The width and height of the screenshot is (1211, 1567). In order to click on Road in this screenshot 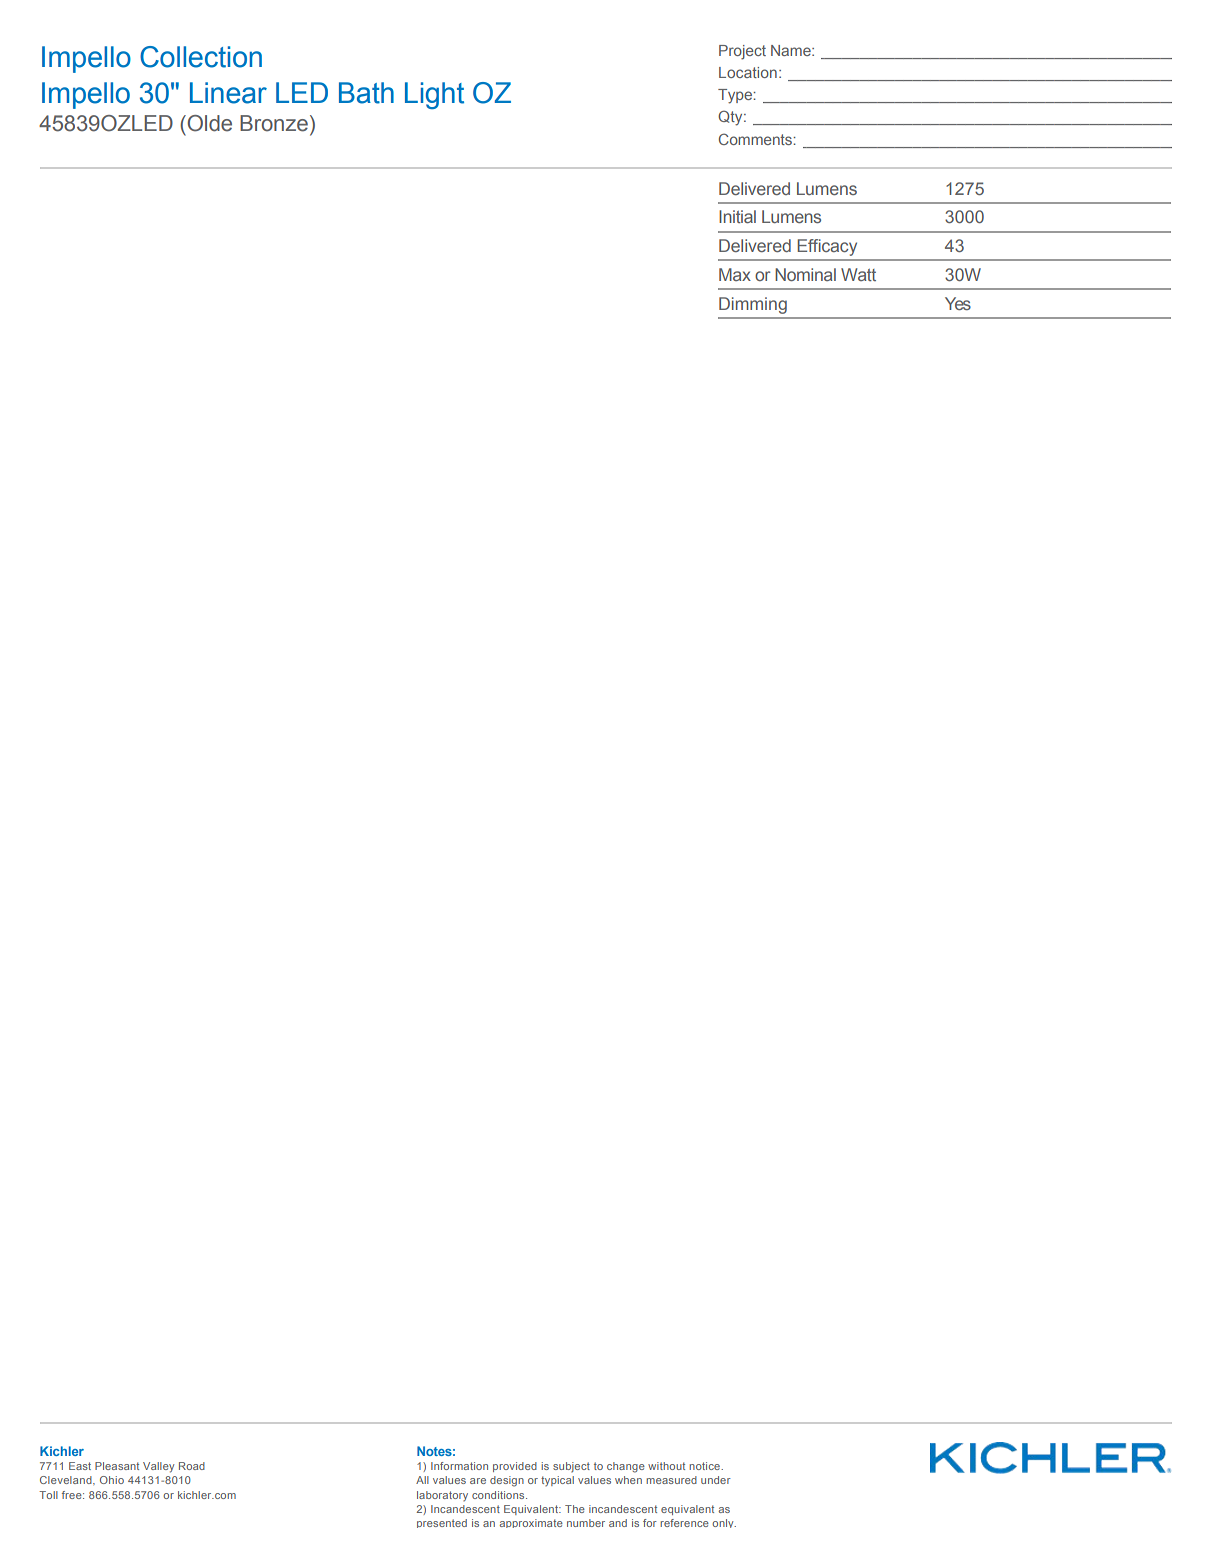, I will do `click(192, 1466)`.
